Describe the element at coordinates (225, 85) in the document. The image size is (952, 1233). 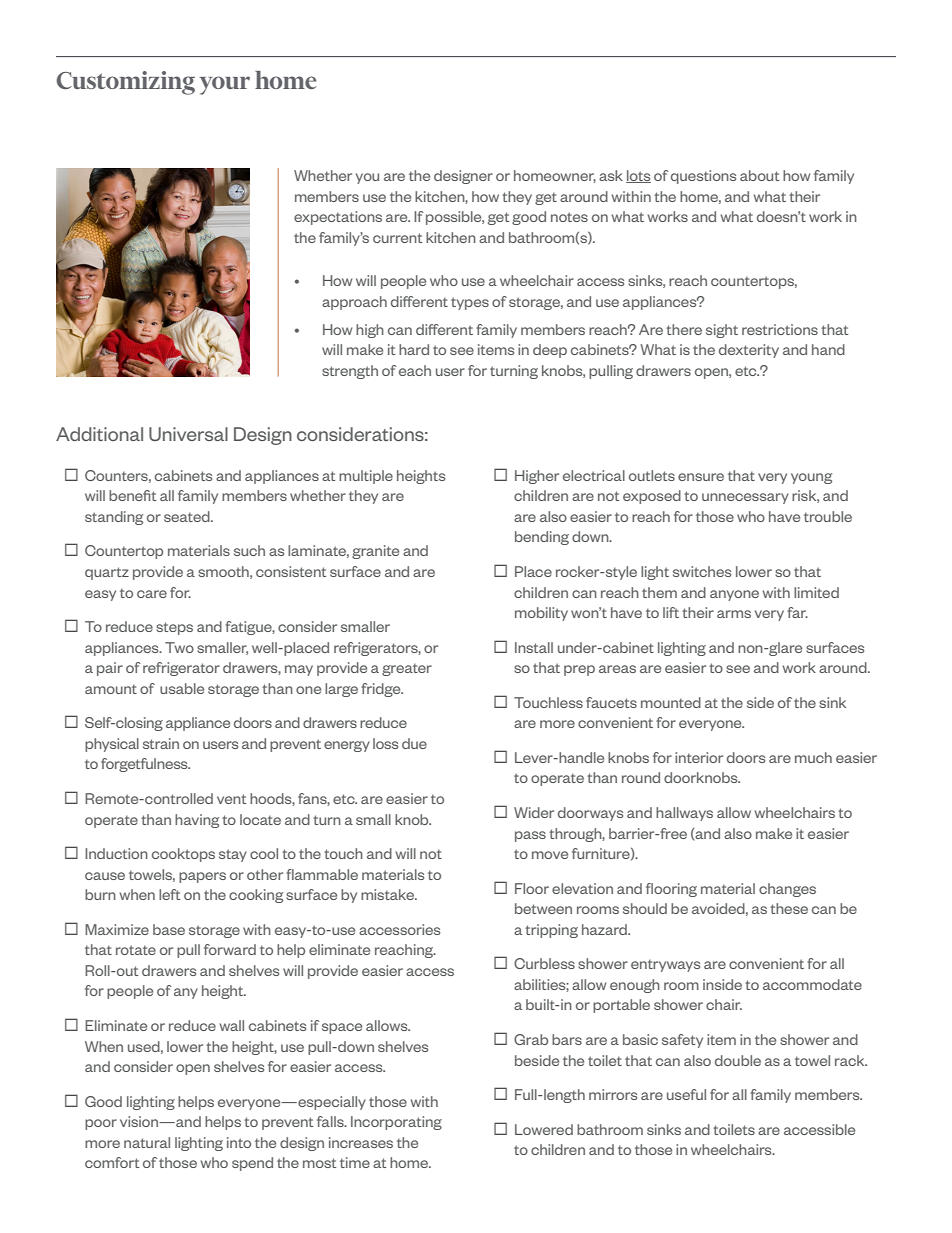
I see `your` at that location.
